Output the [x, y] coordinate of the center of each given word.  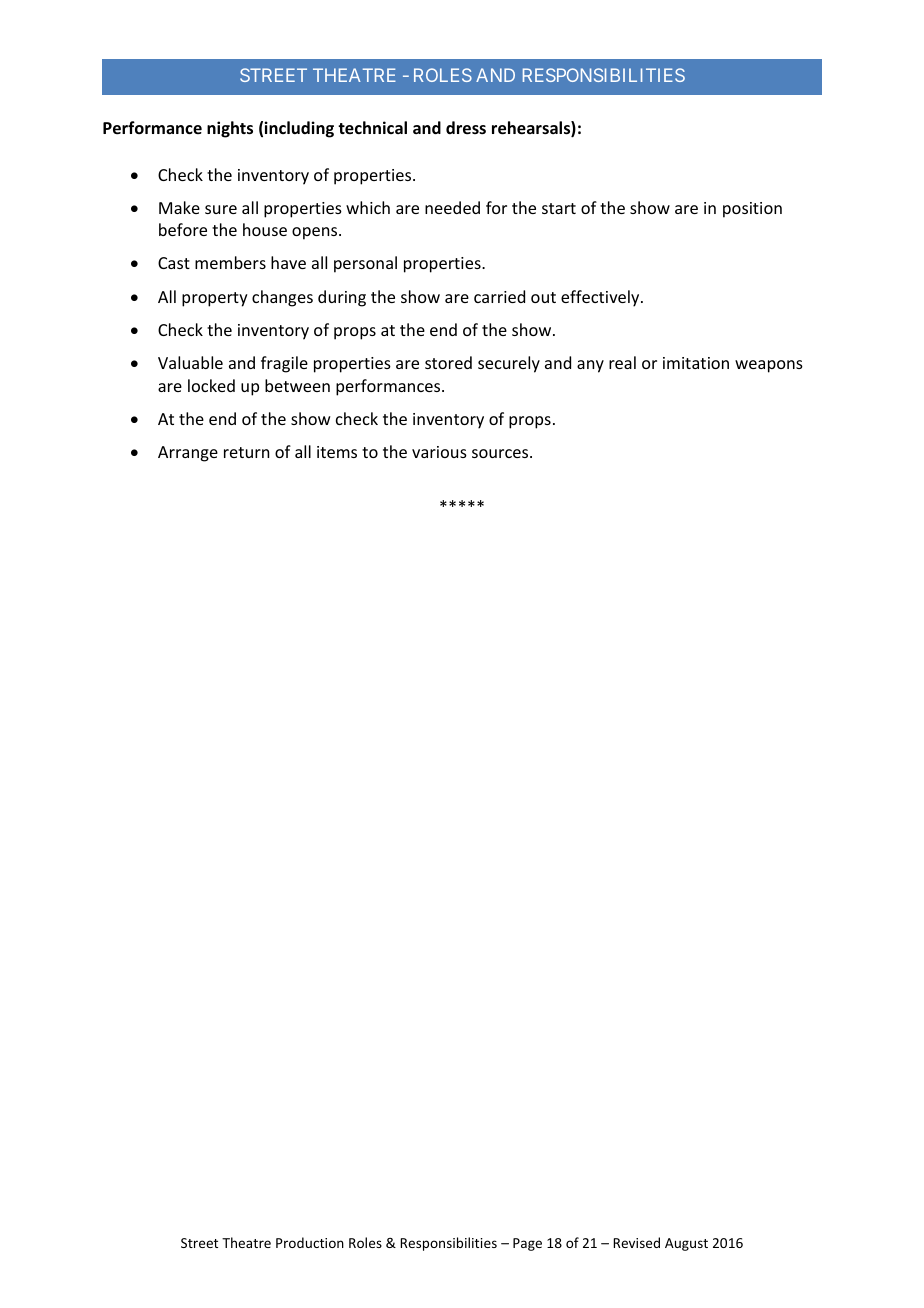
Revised [636, 1242]
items [337, 452]
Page [527, 1244]
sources [501, 453]
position [752, 210]
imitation [696, 363]
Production [310, 1242]
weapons [769, 366]
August [686, 1244]
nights [230, 129]
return [246, 452]
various [439, 452]
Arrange [188, 454]
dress [466, 128]
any [590, 366]
